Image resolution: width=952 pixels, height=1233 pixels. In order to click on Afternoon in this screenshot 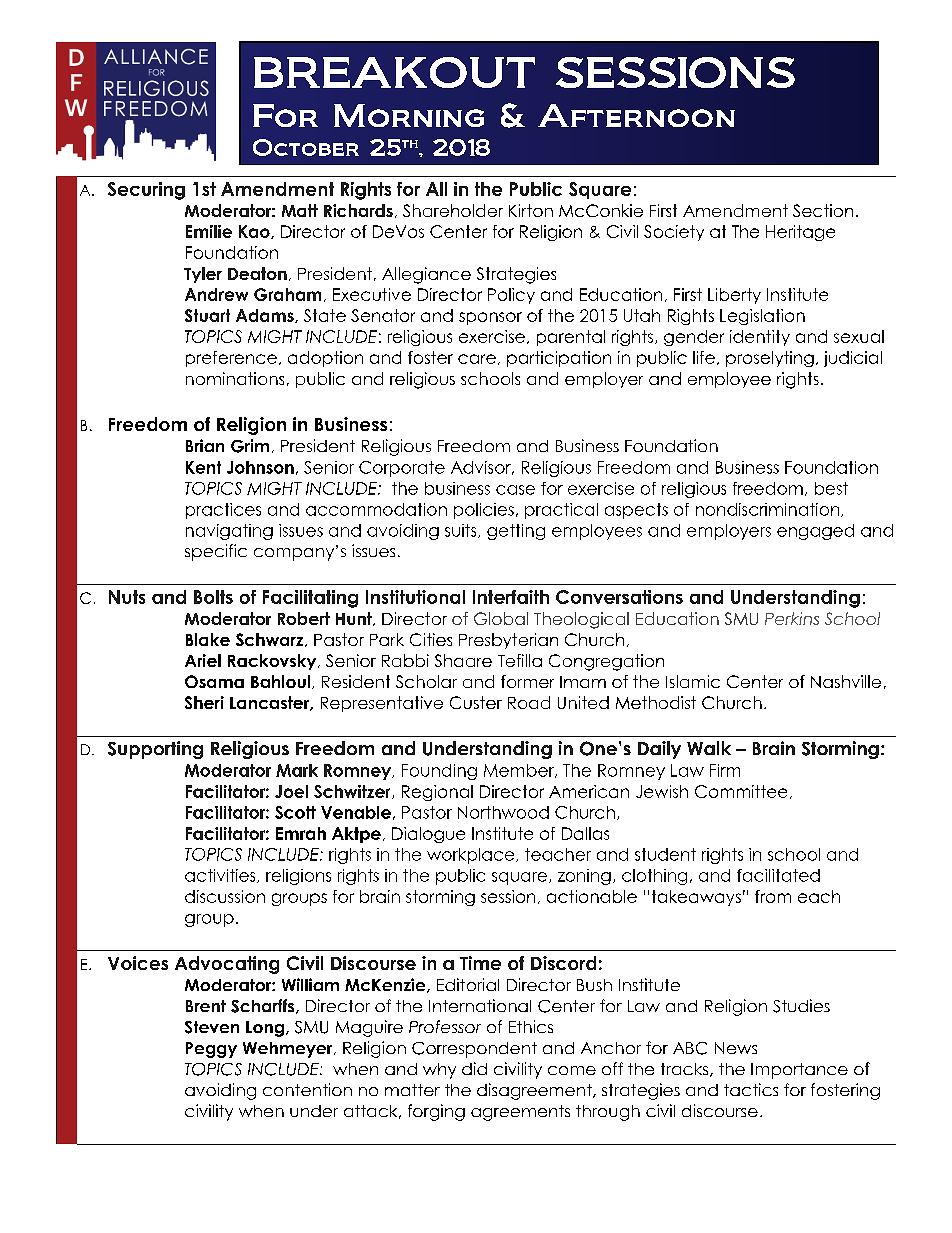, I will do `click(636, 115)`.
